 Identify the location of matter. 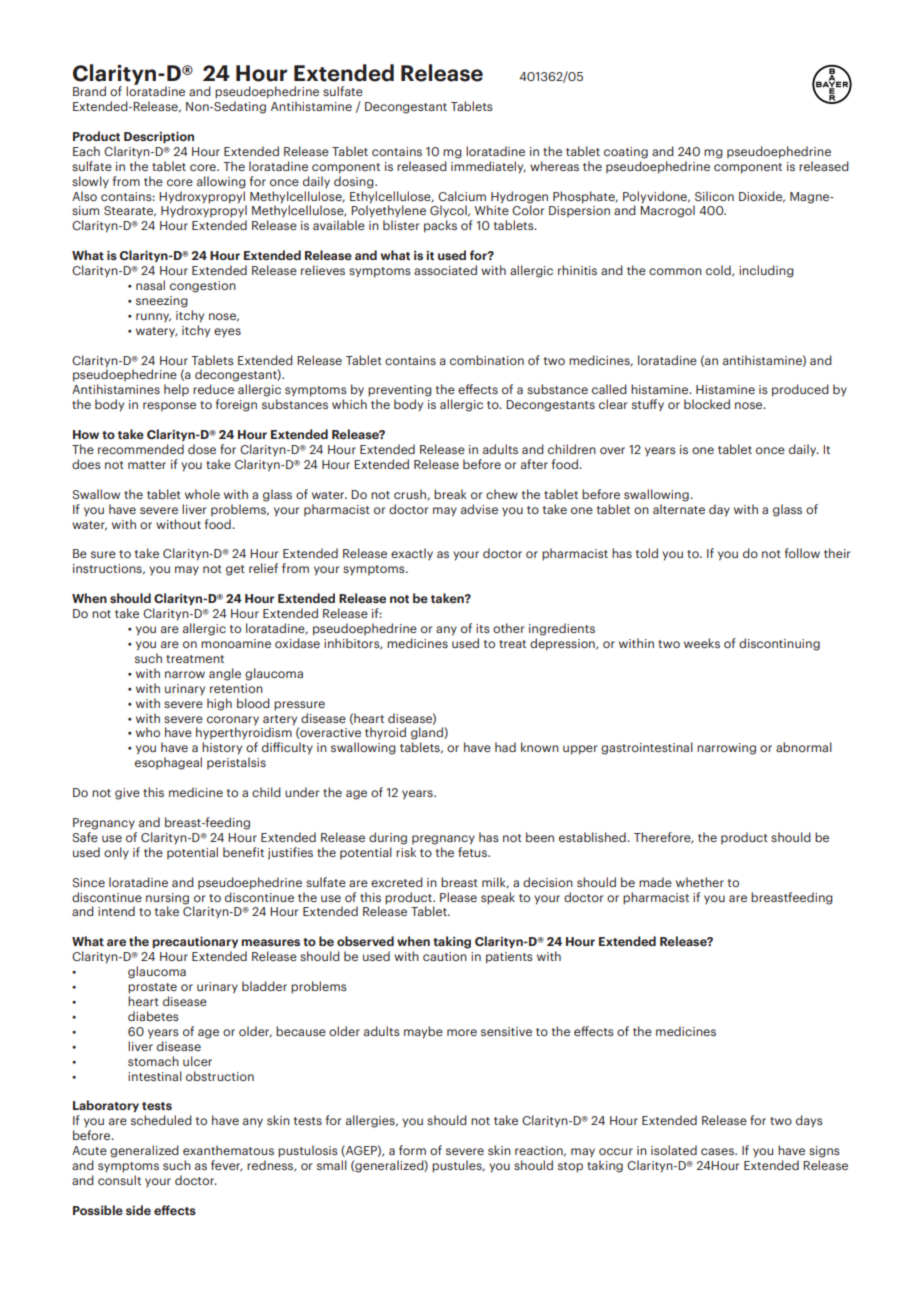
(147, 465).
